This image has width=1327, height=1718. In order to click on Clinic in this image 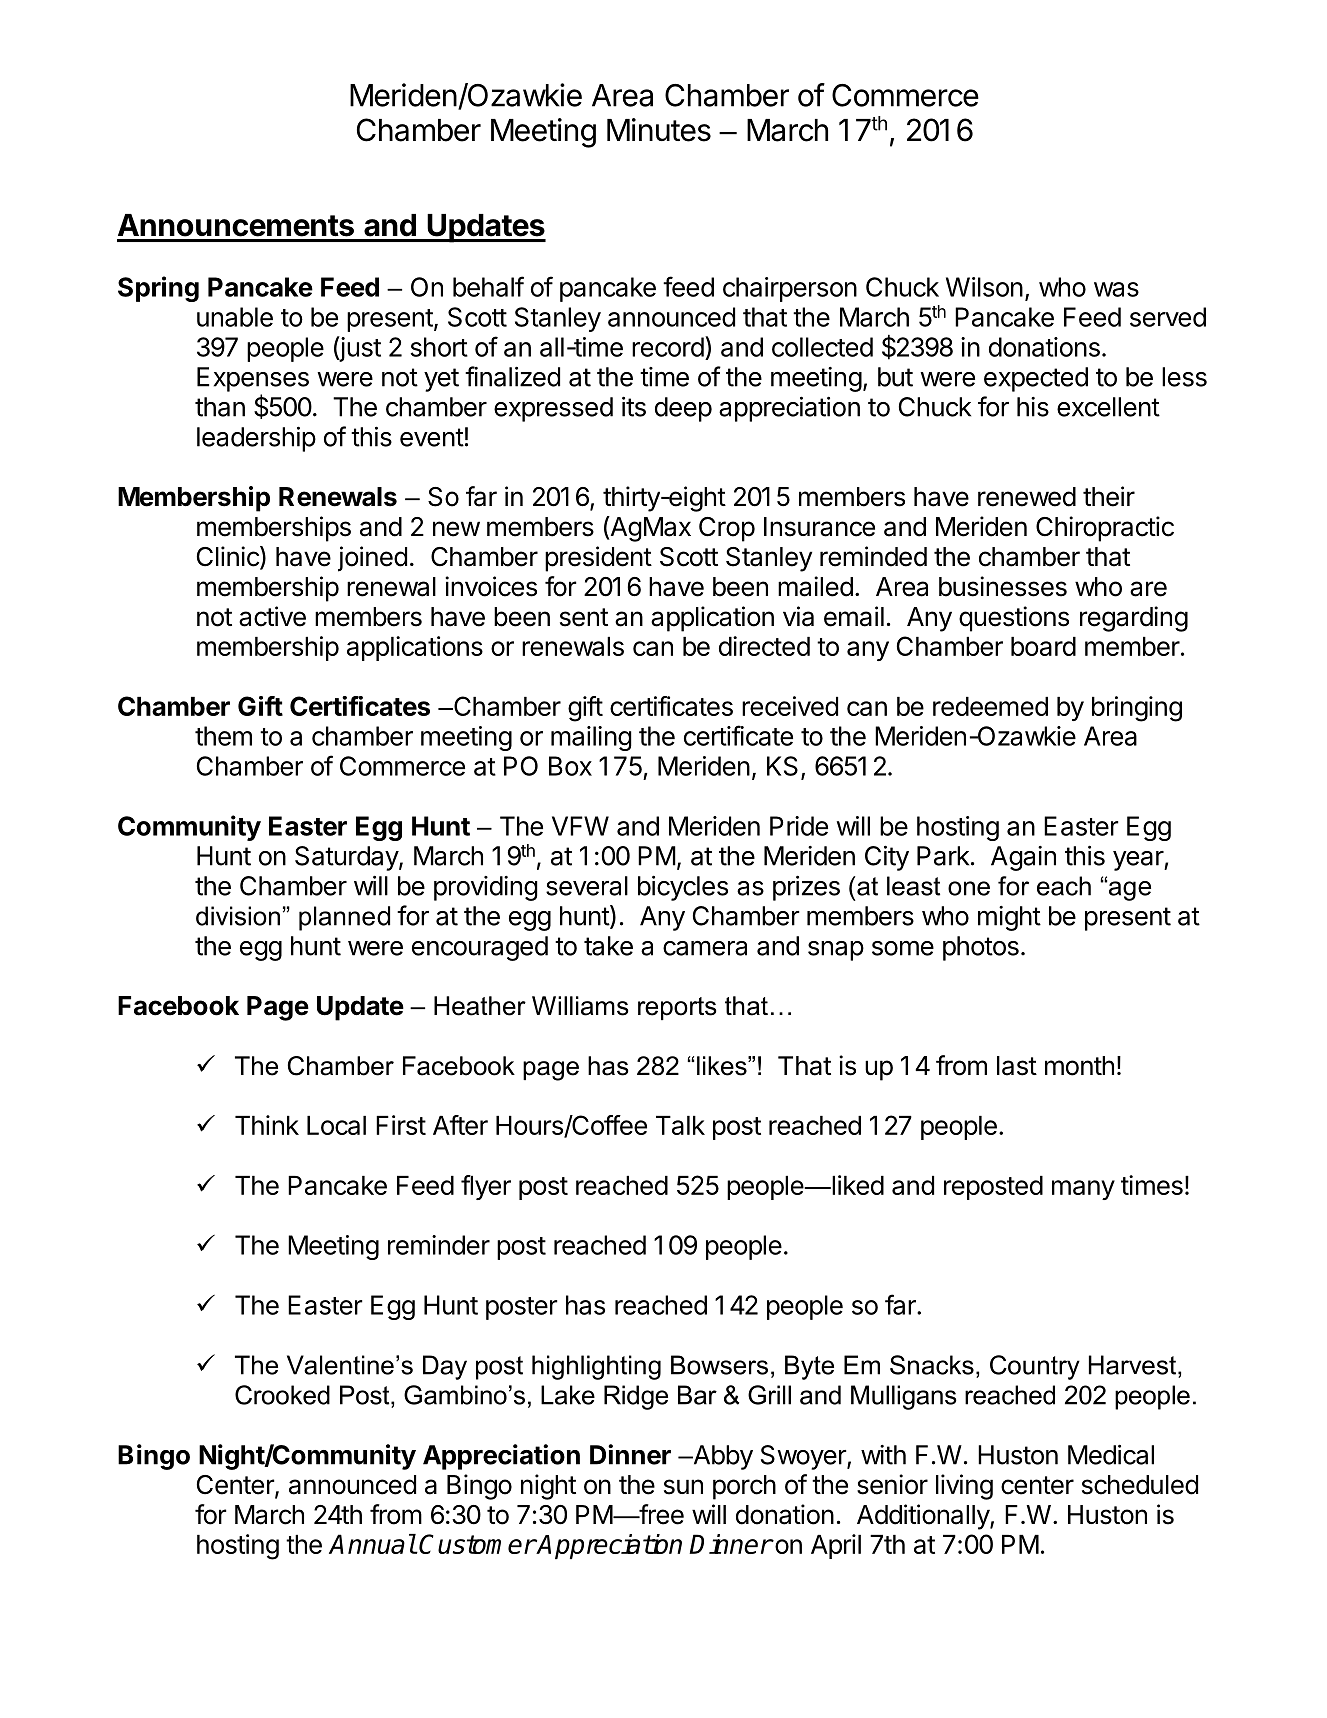, I will do `click(229, 557)`.
